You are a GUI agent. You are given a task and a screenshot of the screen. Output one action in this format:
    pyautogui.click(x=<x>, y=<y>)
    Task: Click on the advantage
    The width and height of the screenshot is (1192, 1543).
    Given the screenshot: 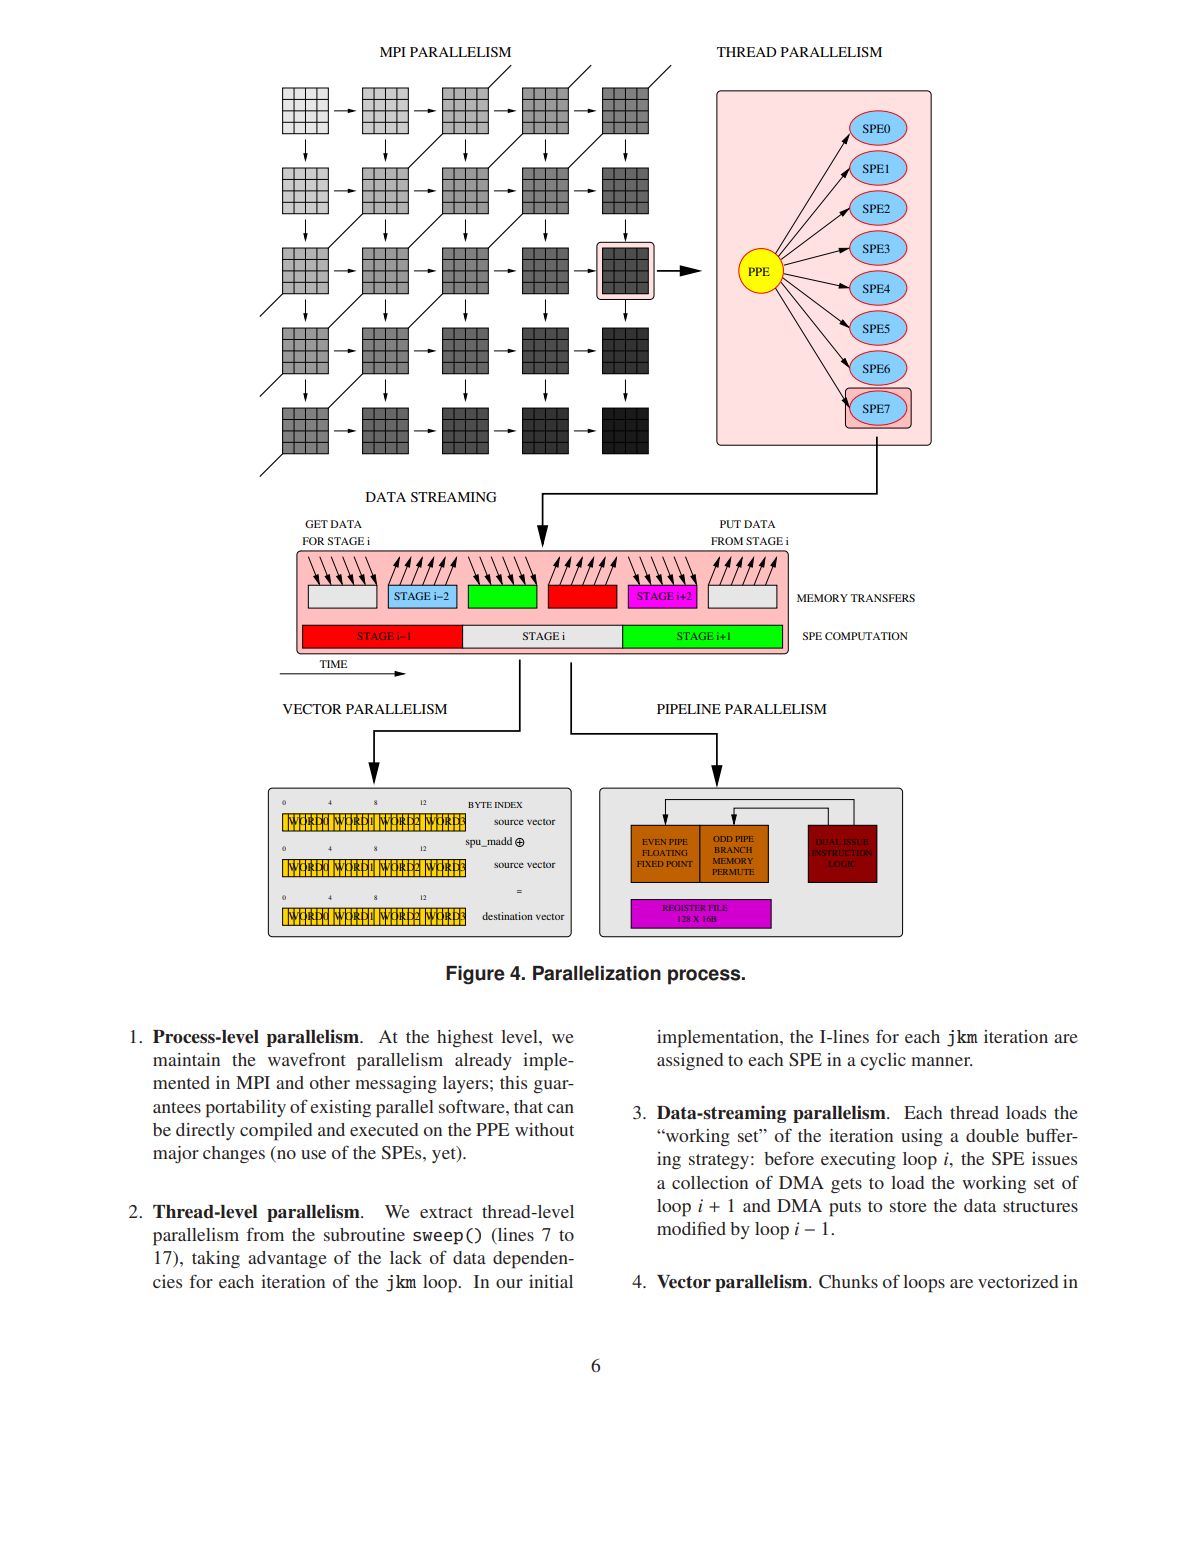 What is the action you would take?
    pyautogui.click(x=287, y=1259)
